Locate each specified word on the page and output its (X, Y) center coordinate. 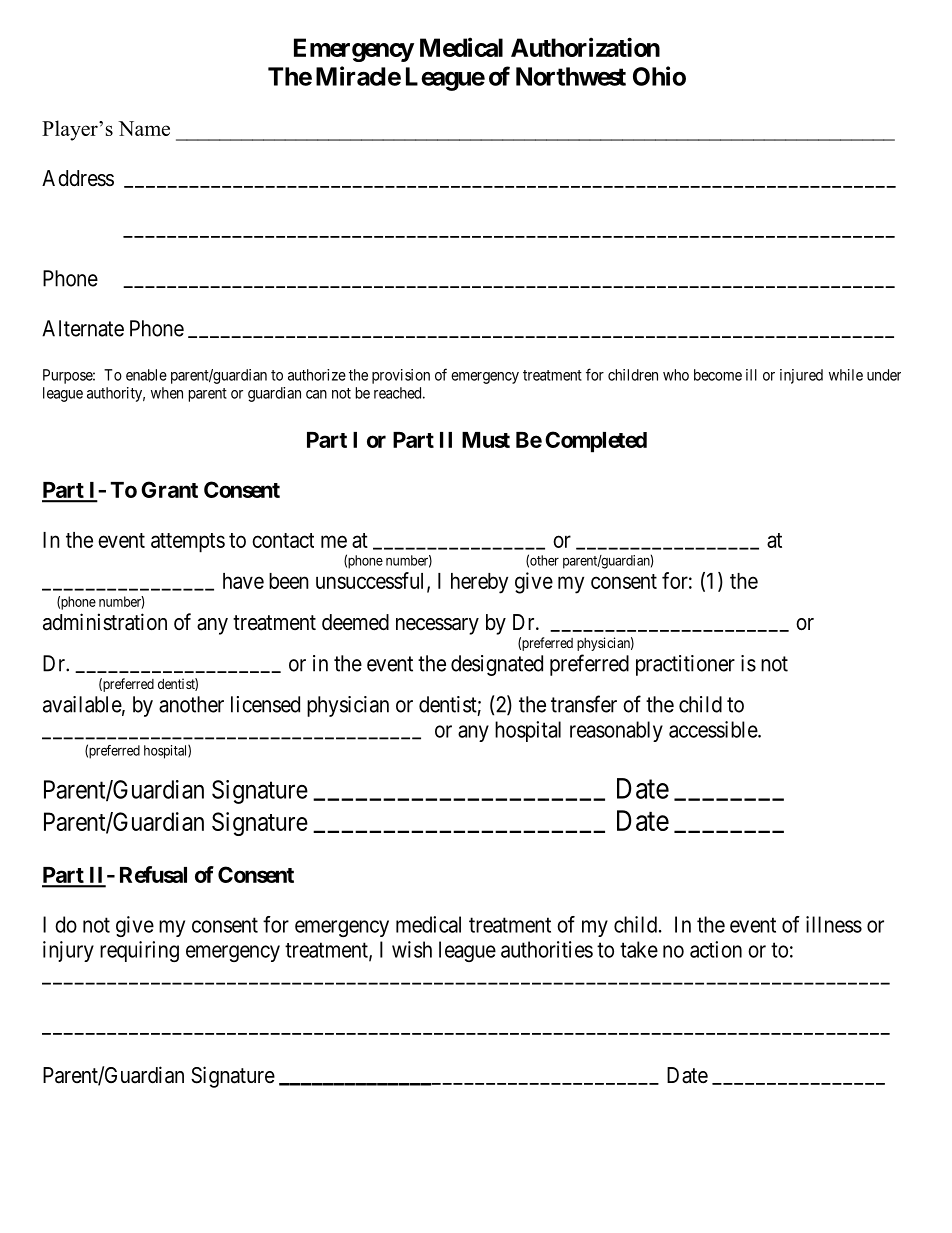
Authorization (585, 47)
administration (105, 622)
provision (401, 376)
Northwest (571, 76)
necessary (437, 626)
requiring (139, 951)
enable (146, 375)
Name (144, 128)
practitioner (685, 665)
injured (801, 376)
